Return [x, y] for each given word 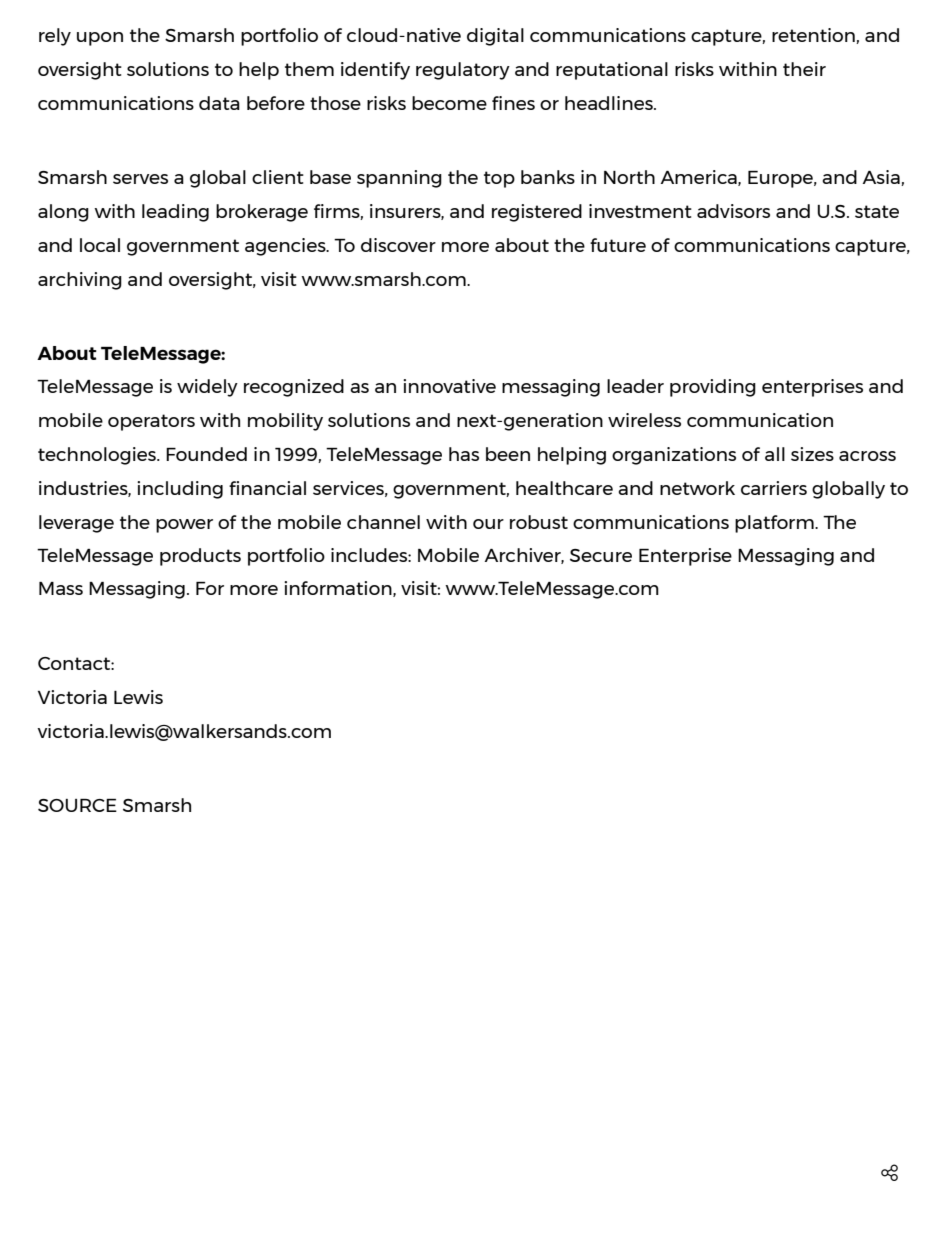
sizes [812, 454]
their [804, 69]
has [464, 454]
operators [151, 422]
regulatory [463, 71]
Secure [601, 555]
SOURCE [77, 805]
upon [100, 39]
